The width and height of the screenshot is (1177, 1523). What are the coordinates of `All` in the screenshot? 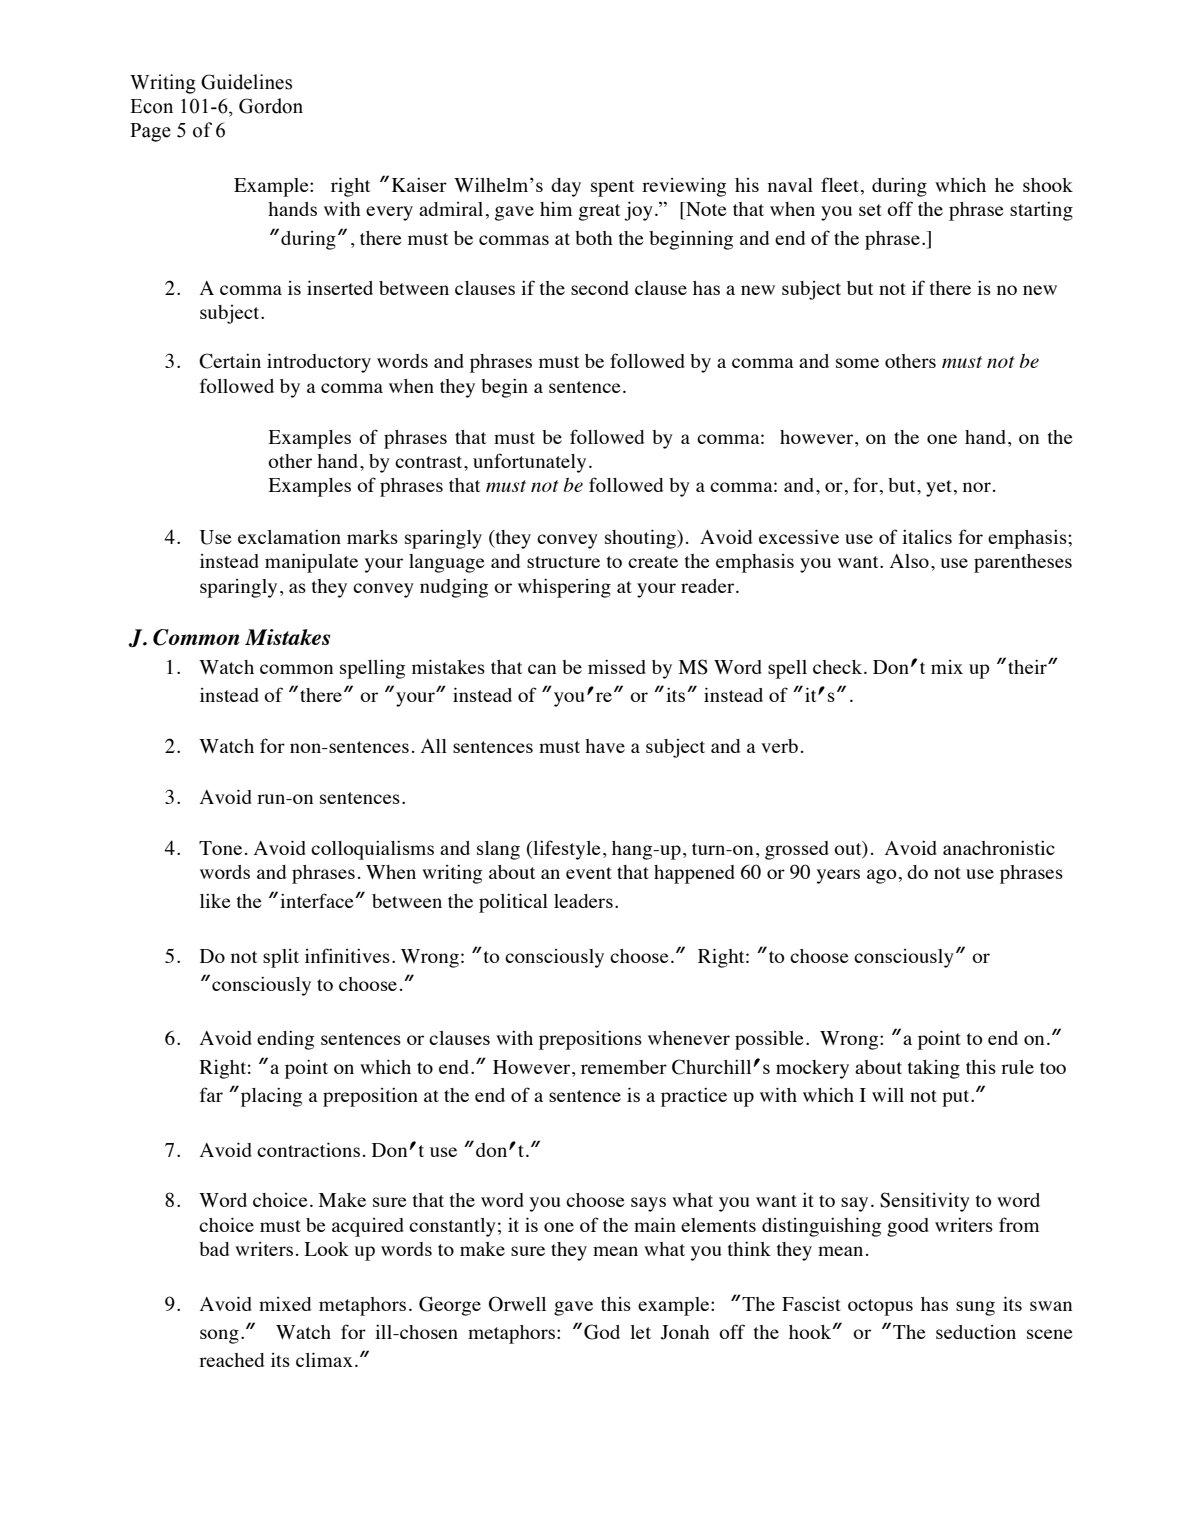 It's located at (434, 746).
